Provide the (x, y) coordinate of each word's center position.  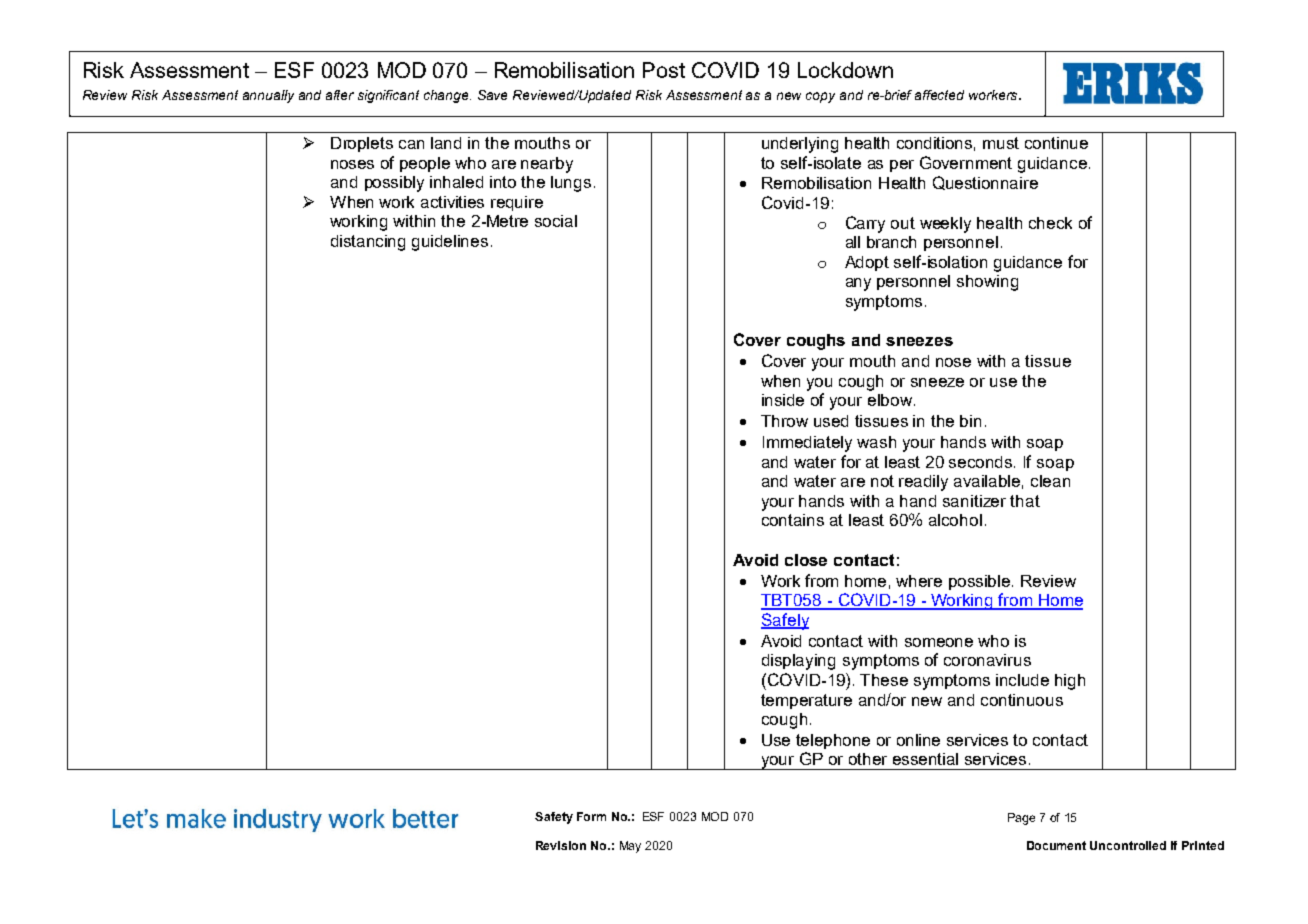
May (630, 847)
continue (1056, 143)
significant (388, 96)
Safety (554, 818)
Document (1056, 845)
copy (820, 97)
